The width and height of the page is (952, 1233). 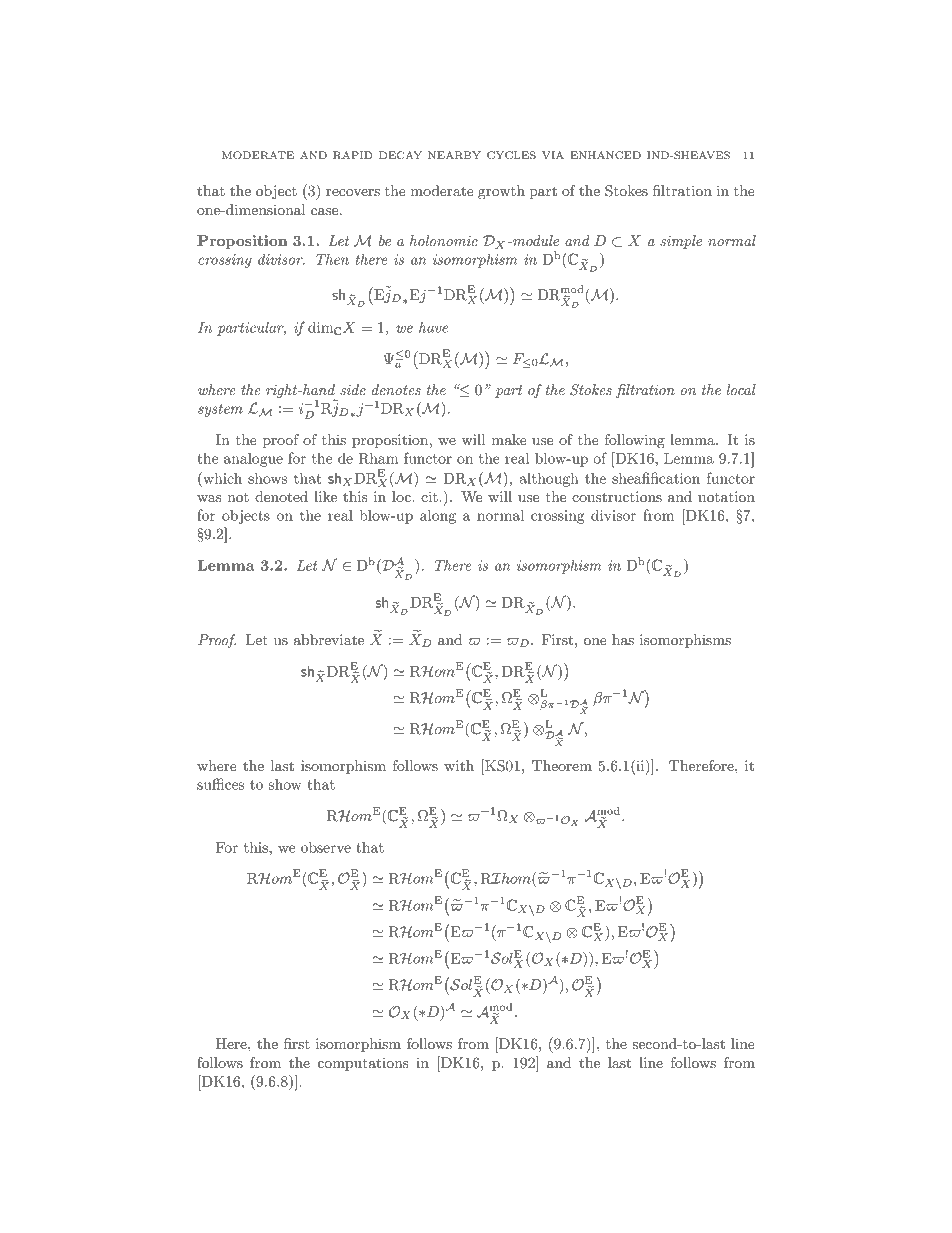 I want to click on abbreviate, so click(x=329, y=639).
